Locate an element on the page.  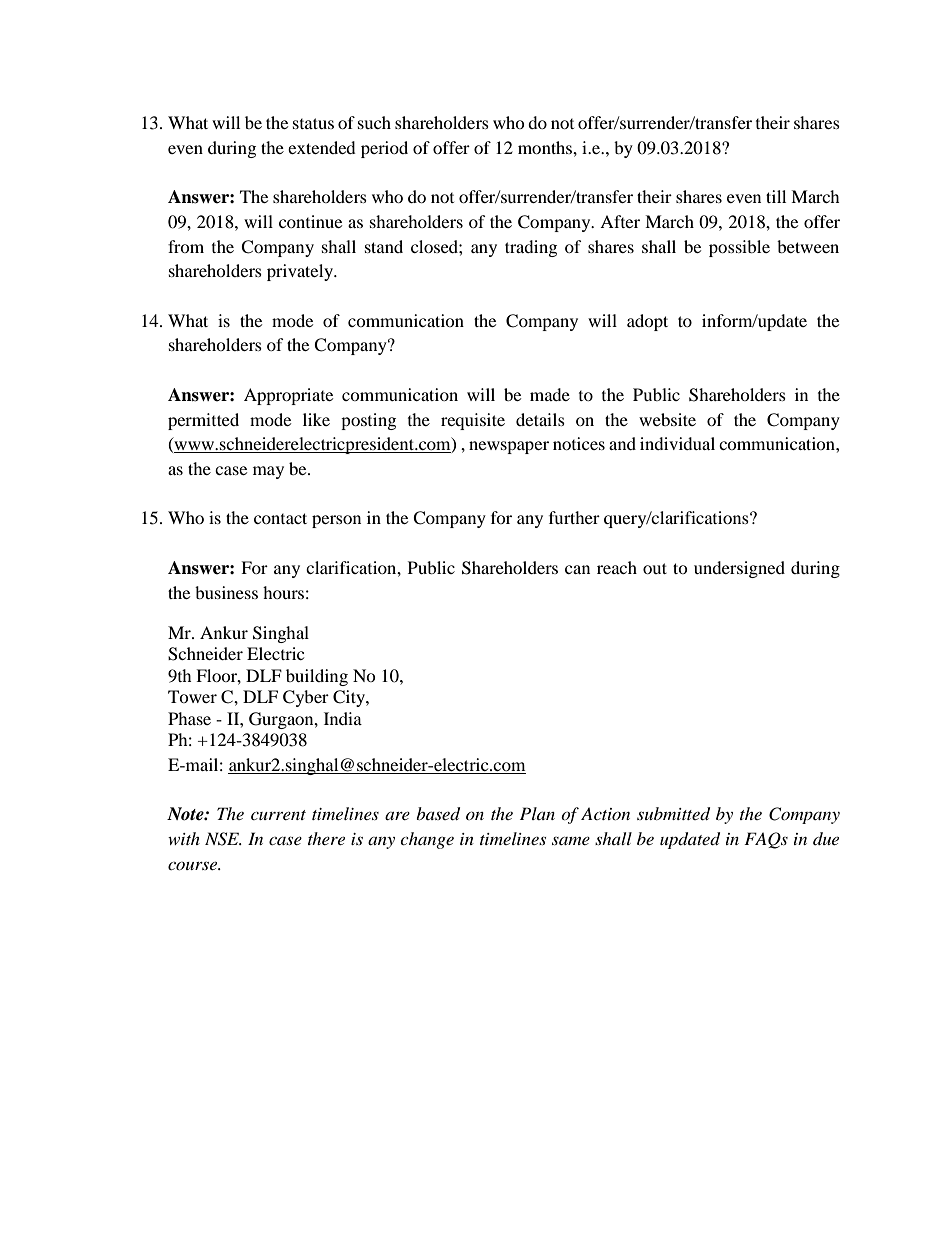
period is located at coordinates (384, 149).
